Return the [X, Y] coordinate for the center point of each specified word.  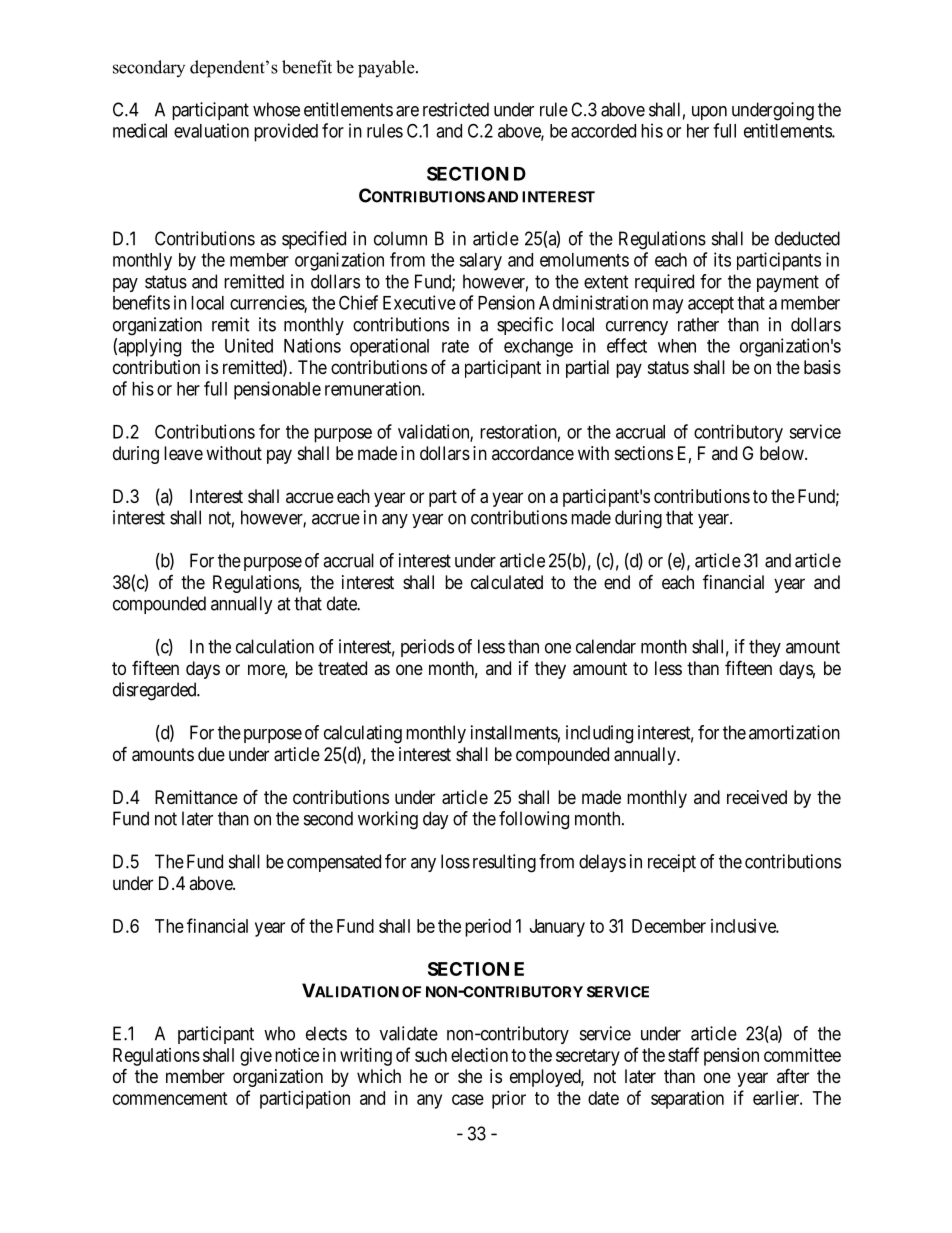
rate [455, 346]
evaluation [211, 130]
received [757, 797]
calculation [275, 646]
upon [709, 113]
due [211, 754]
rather [698, 324]
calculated [507, 582]
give [256, 1057]
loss [455, 861]
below [783, 453]
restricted [456, 109]
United [249, 345]
